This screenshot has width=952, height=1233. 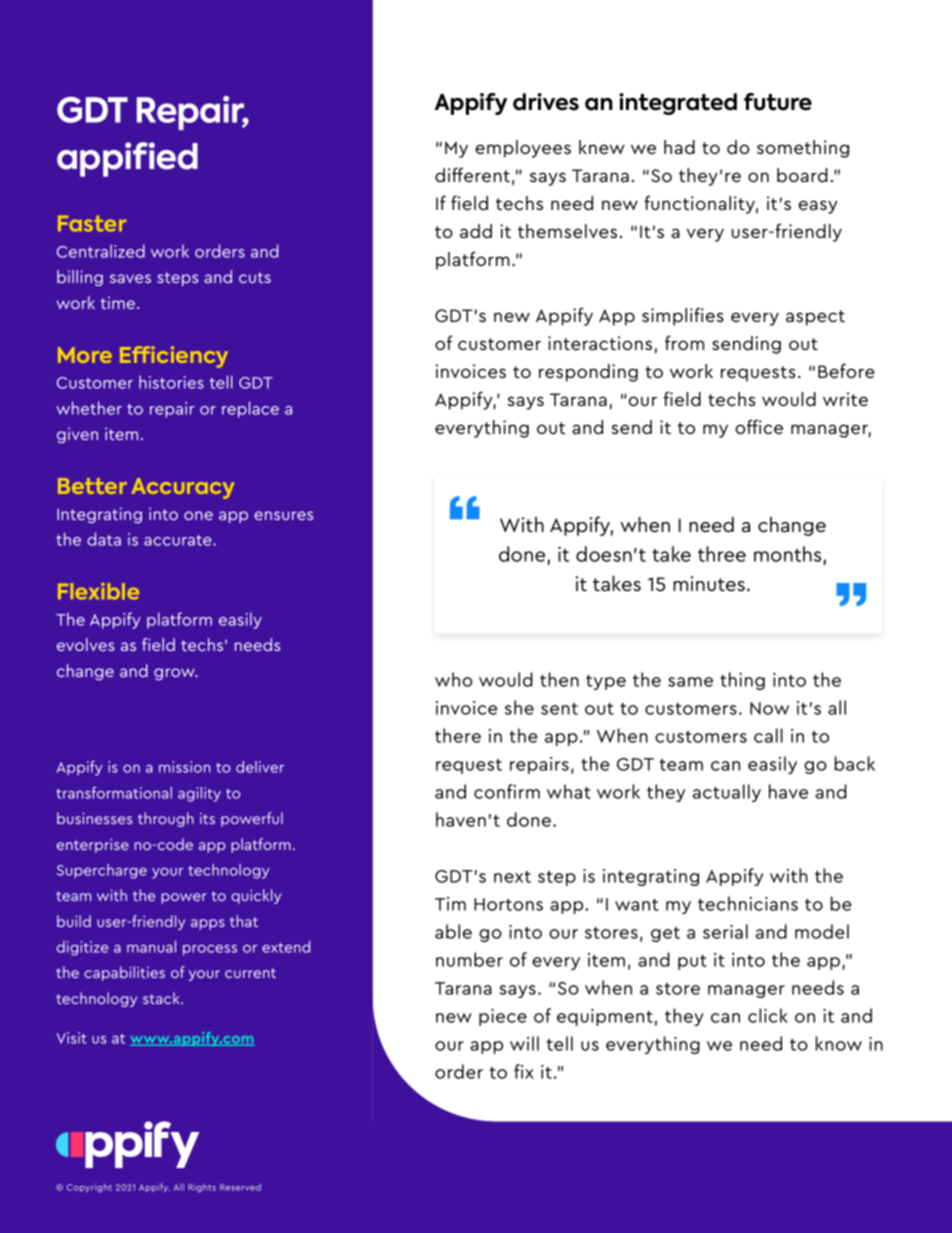 What do you see at coordinates (524, 1071) in the screenshot?
I see `fix` at bounding box center [524, 1071].
